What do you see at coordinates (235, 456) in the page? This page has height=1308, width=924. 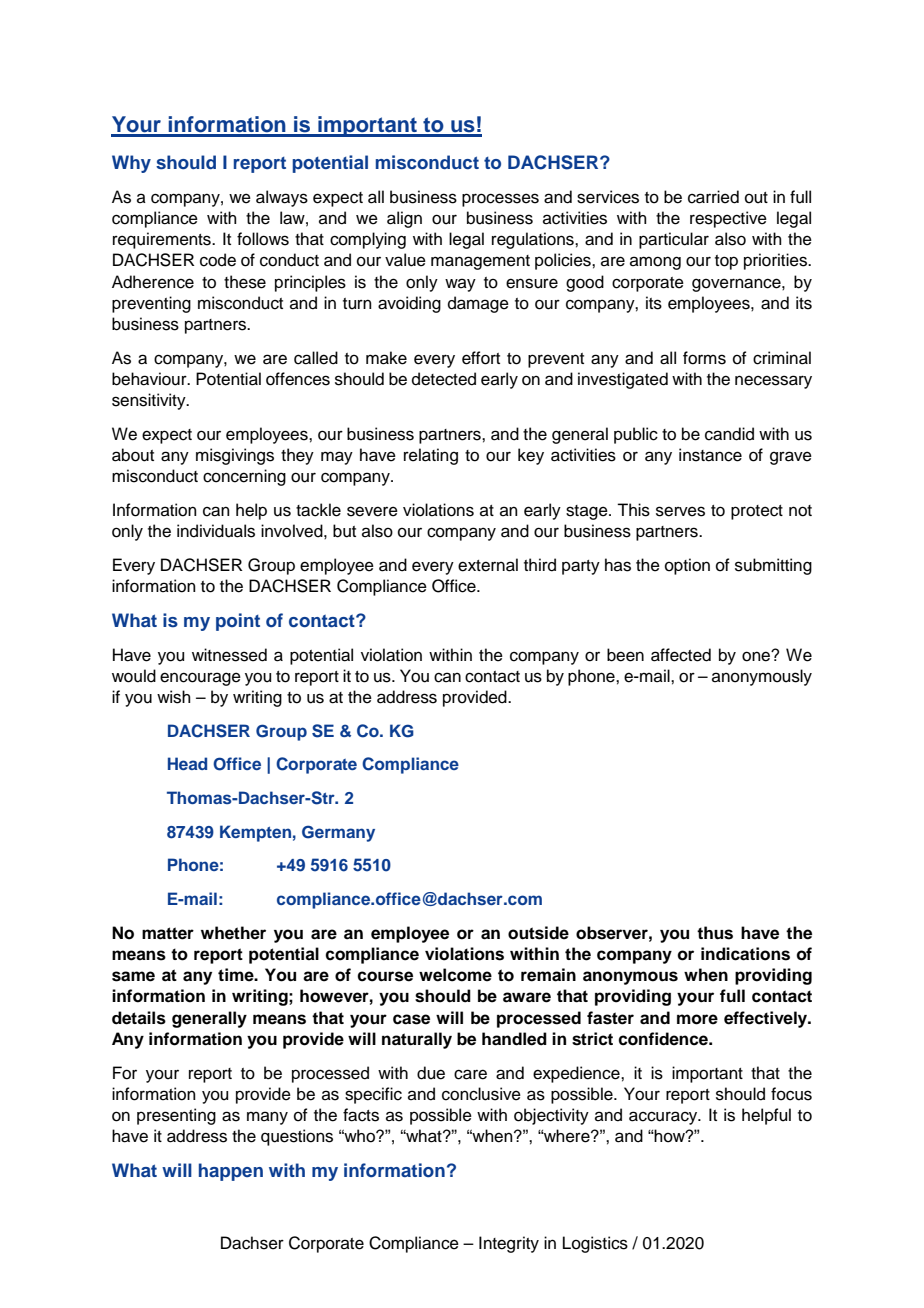 I see `misgivings` at bounding box center [235, 456].
